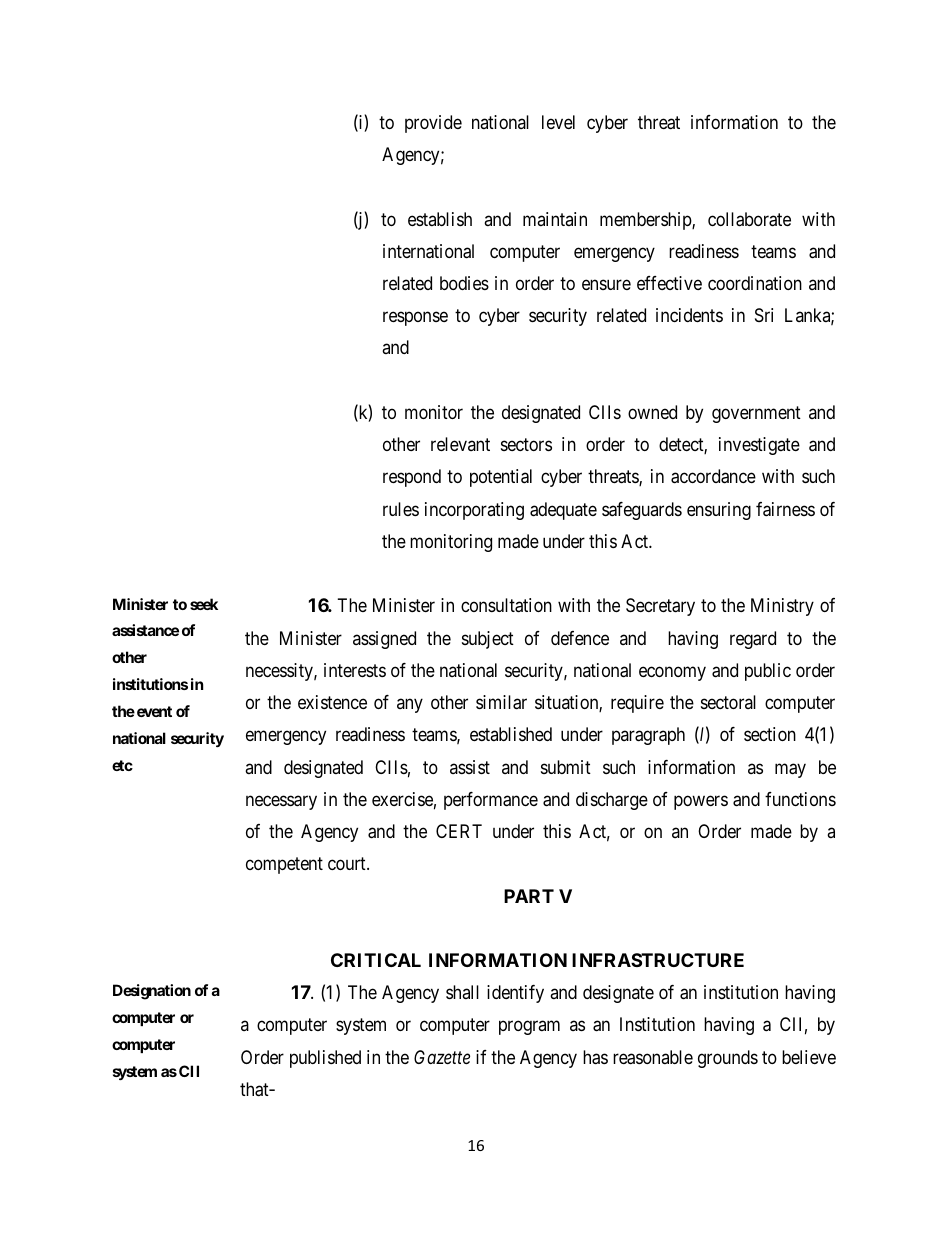 The width and height of the document is (952, 1233). Describe the element at coordinates (759, 446) in the document. I see `investigate` at that location.
